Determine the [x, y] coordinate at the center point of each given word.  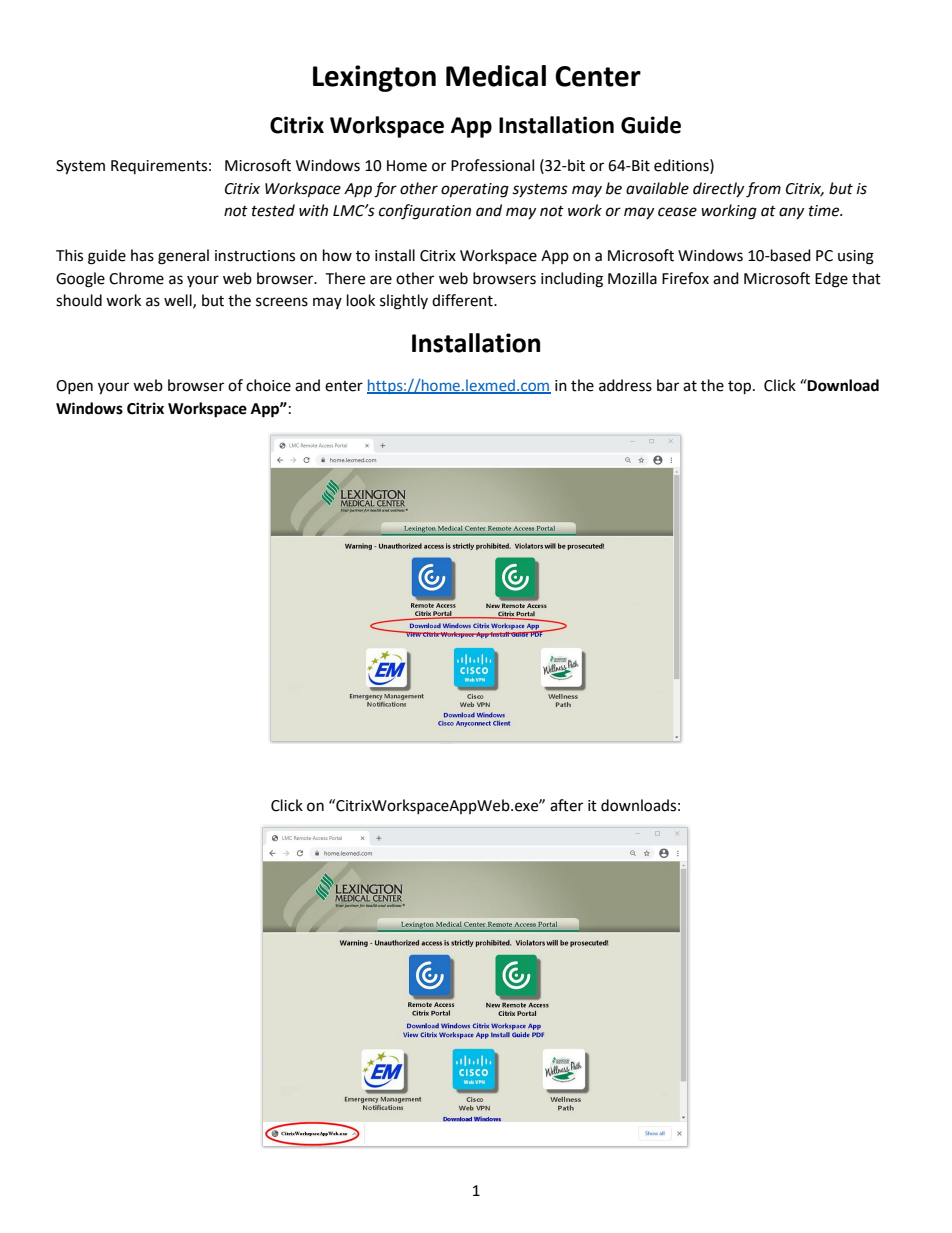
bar [668, 385]
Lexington [374, 78]
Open [74, 387]
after [566, 805]
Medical [496, 76]
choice [268, 385]
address [625, 385]
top [741, 388]
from [763, 190]
